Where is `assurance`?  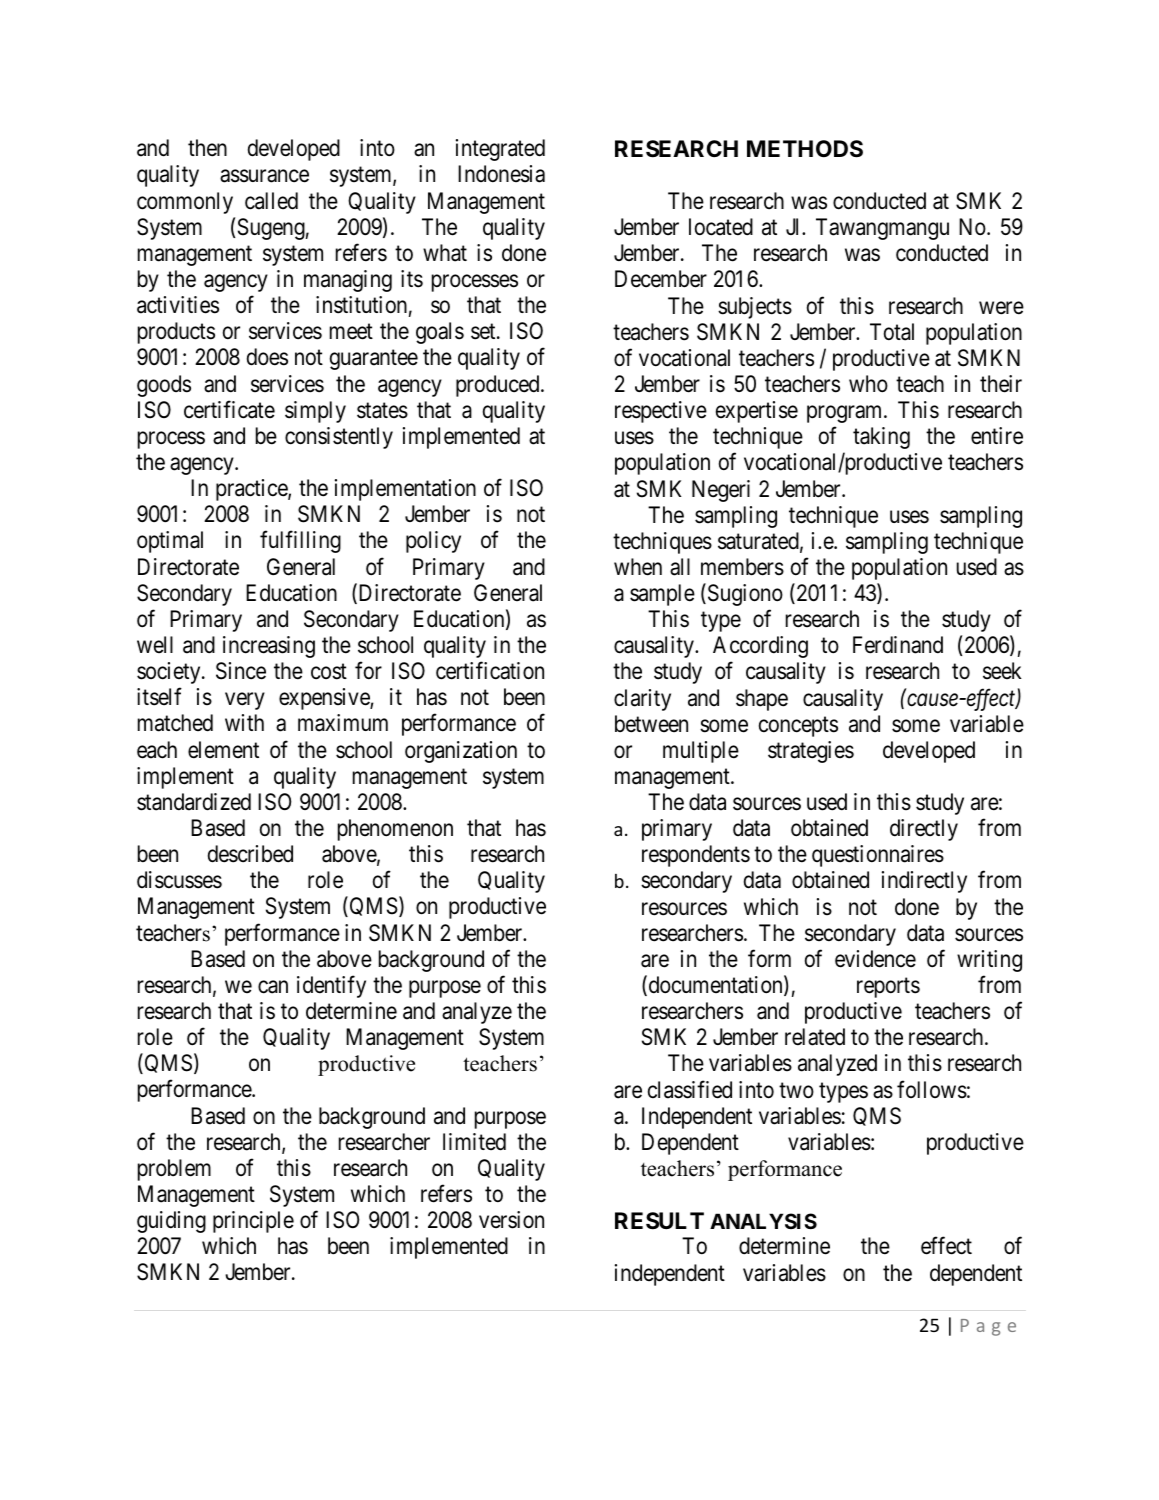
assurance is located at coordinates (264, 176).
